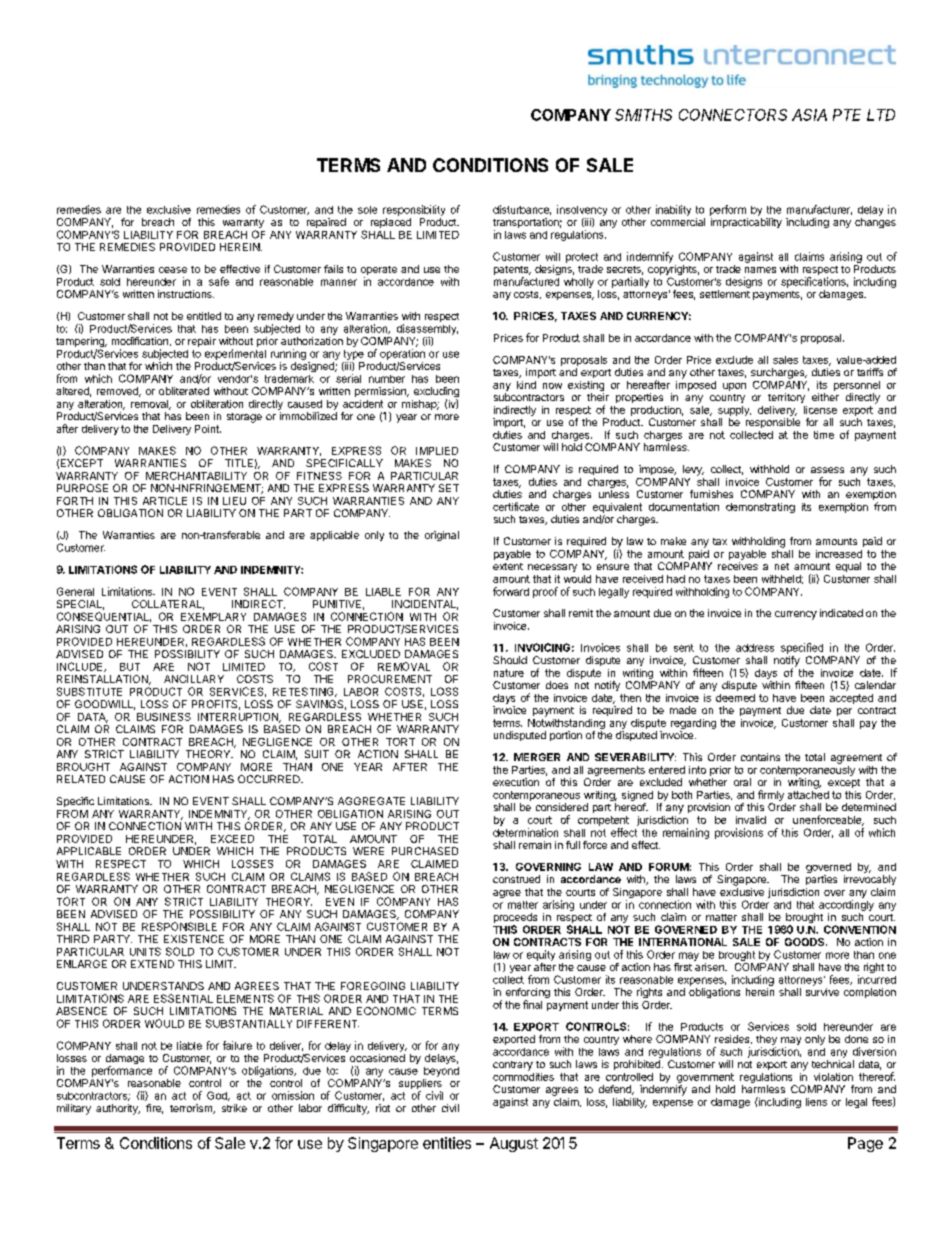  What do you see at coordinates (437, 451) in the document?
I see `IMPLIED` at bounding box center [437, 451].
